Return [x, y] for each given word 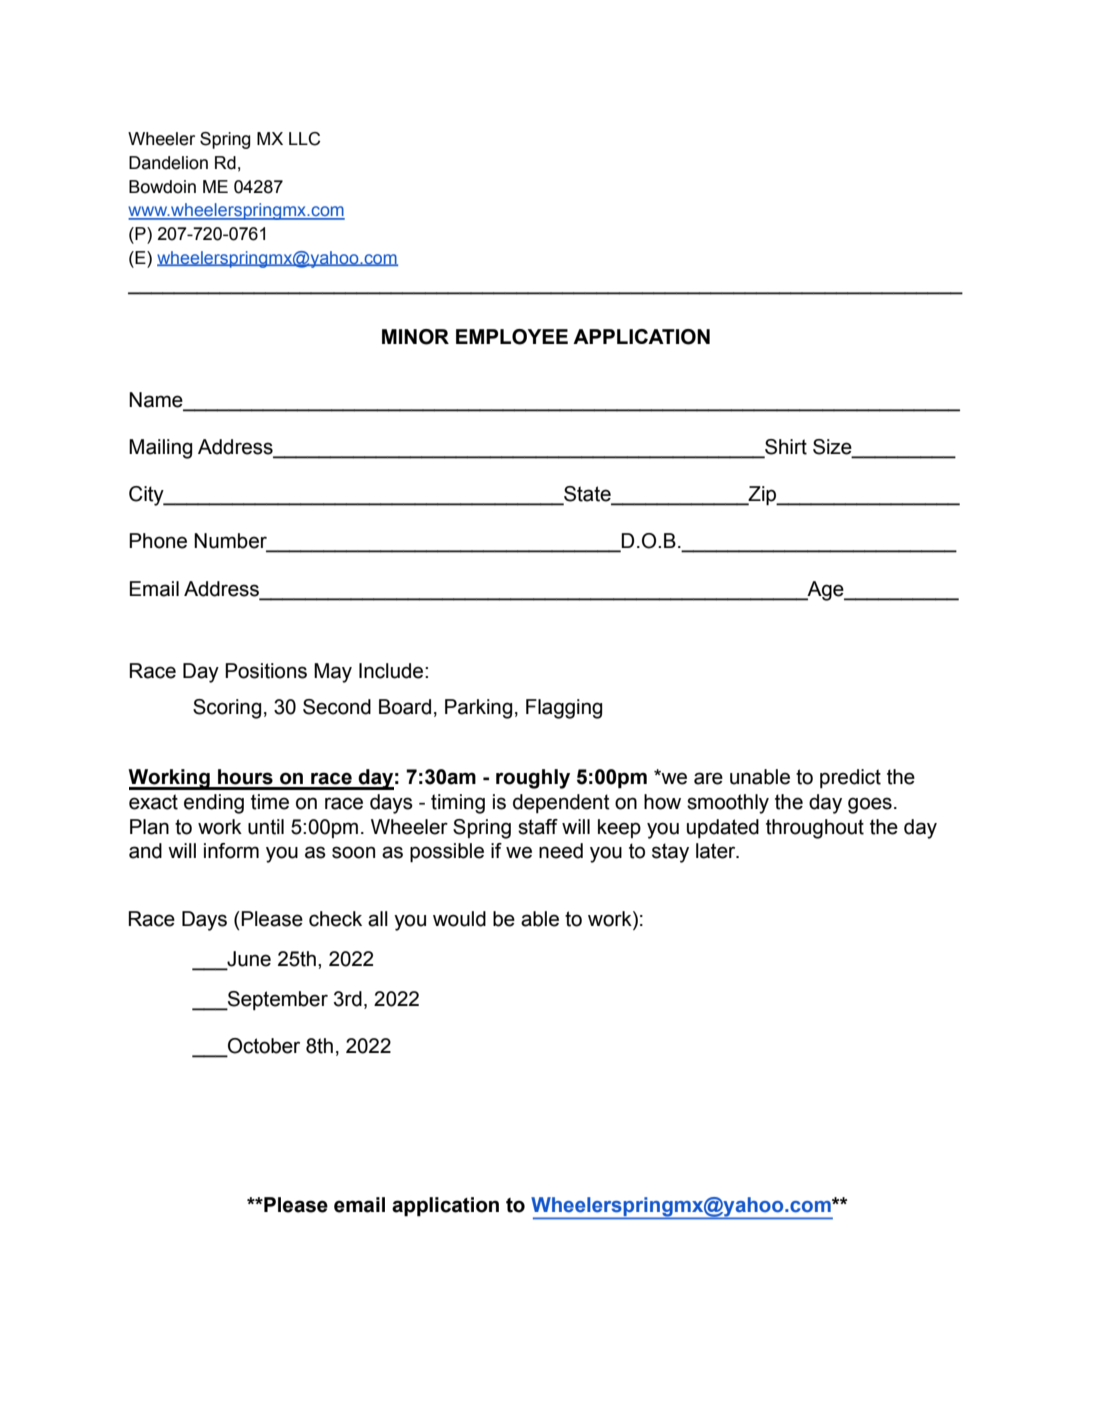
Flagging [564, 709]
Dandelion [168, 163]
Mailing [160, 449]
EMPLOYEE [512, 337]
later [717, 851]
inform [231, 851]
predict [850, 778]
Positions [266, 671]
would [459, 919]
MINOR [415, 337]
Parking [478, 709]
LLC [304, 139]
